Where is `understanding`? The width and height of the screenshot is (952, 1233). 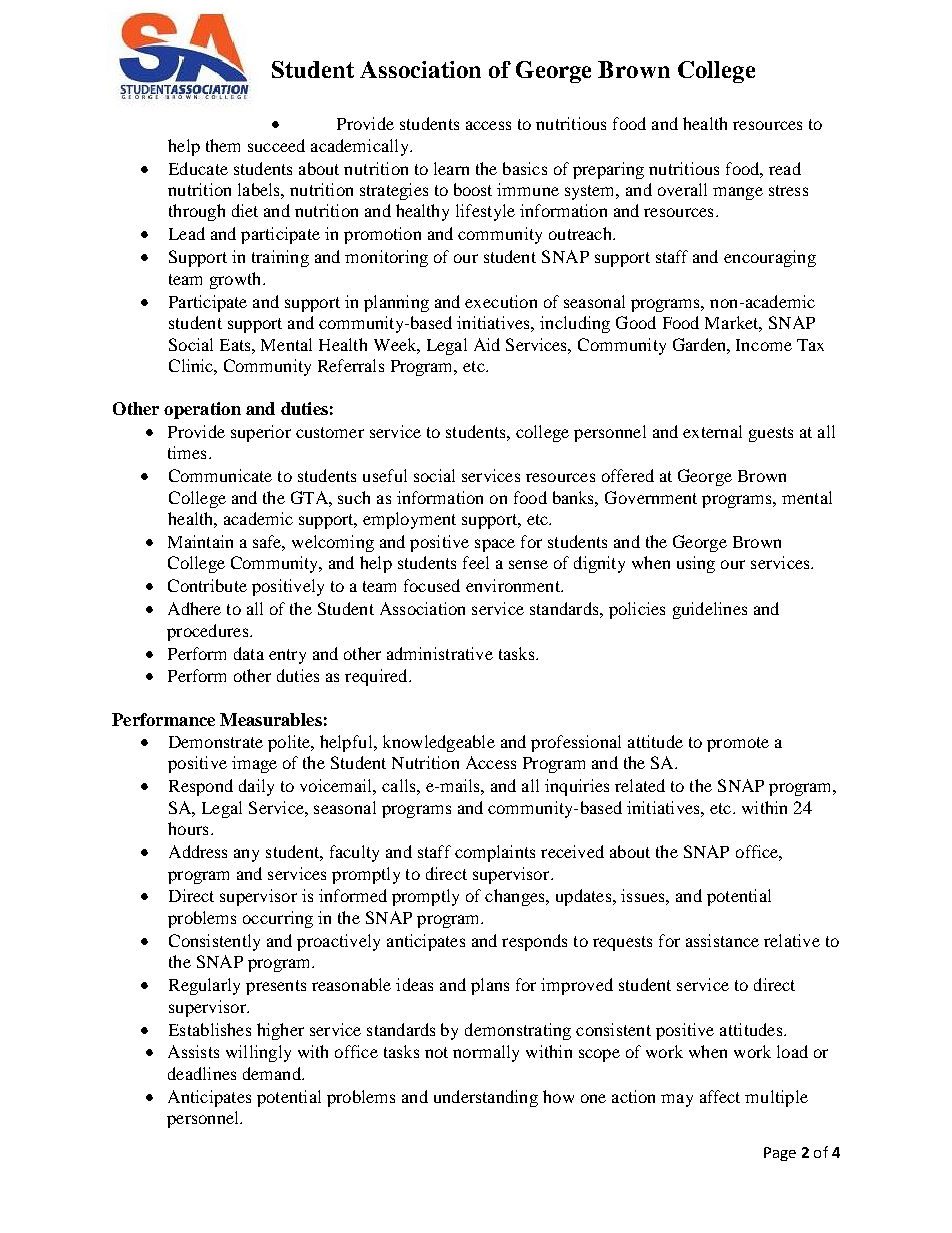
understanding is located at coordinates (486, 1098).
